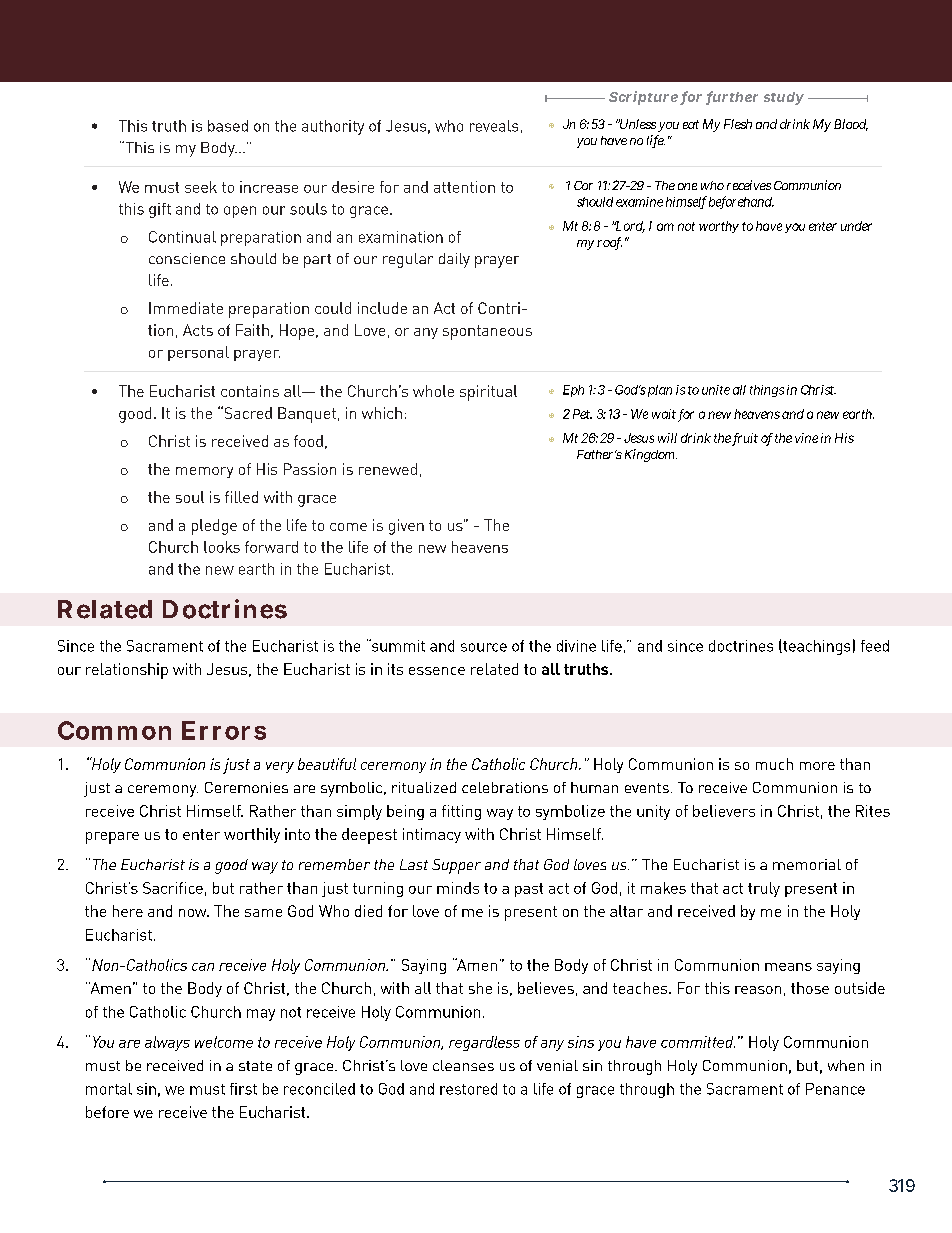 The width and height of the document is (952, 1233). Describe the element at coordinates (784, 98) in the document. I see `study` at that location.
